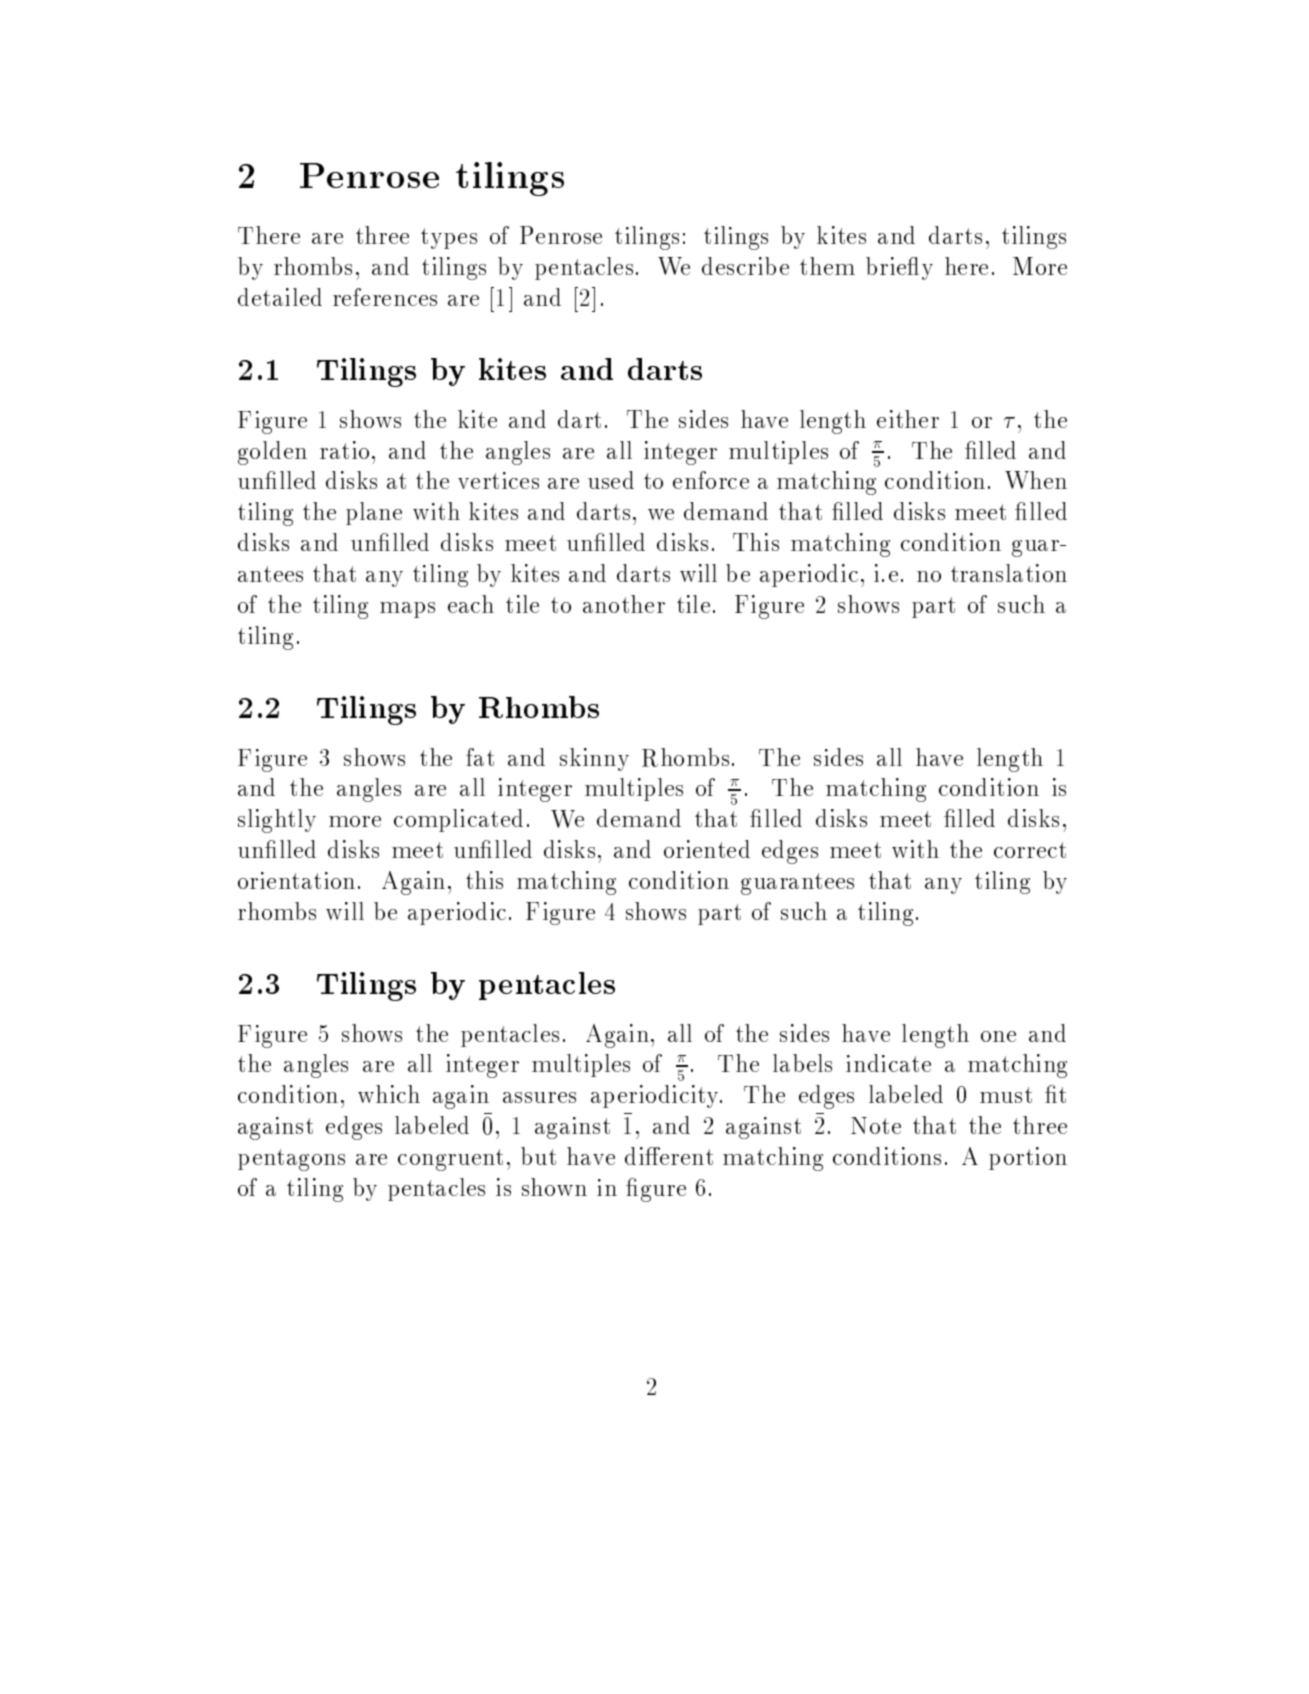 The height and width of the page is (1694, 1309). What do you see at coordinates (291, 1160) in the page?
I see `pentagons` at bounding box center [291, 1160].
